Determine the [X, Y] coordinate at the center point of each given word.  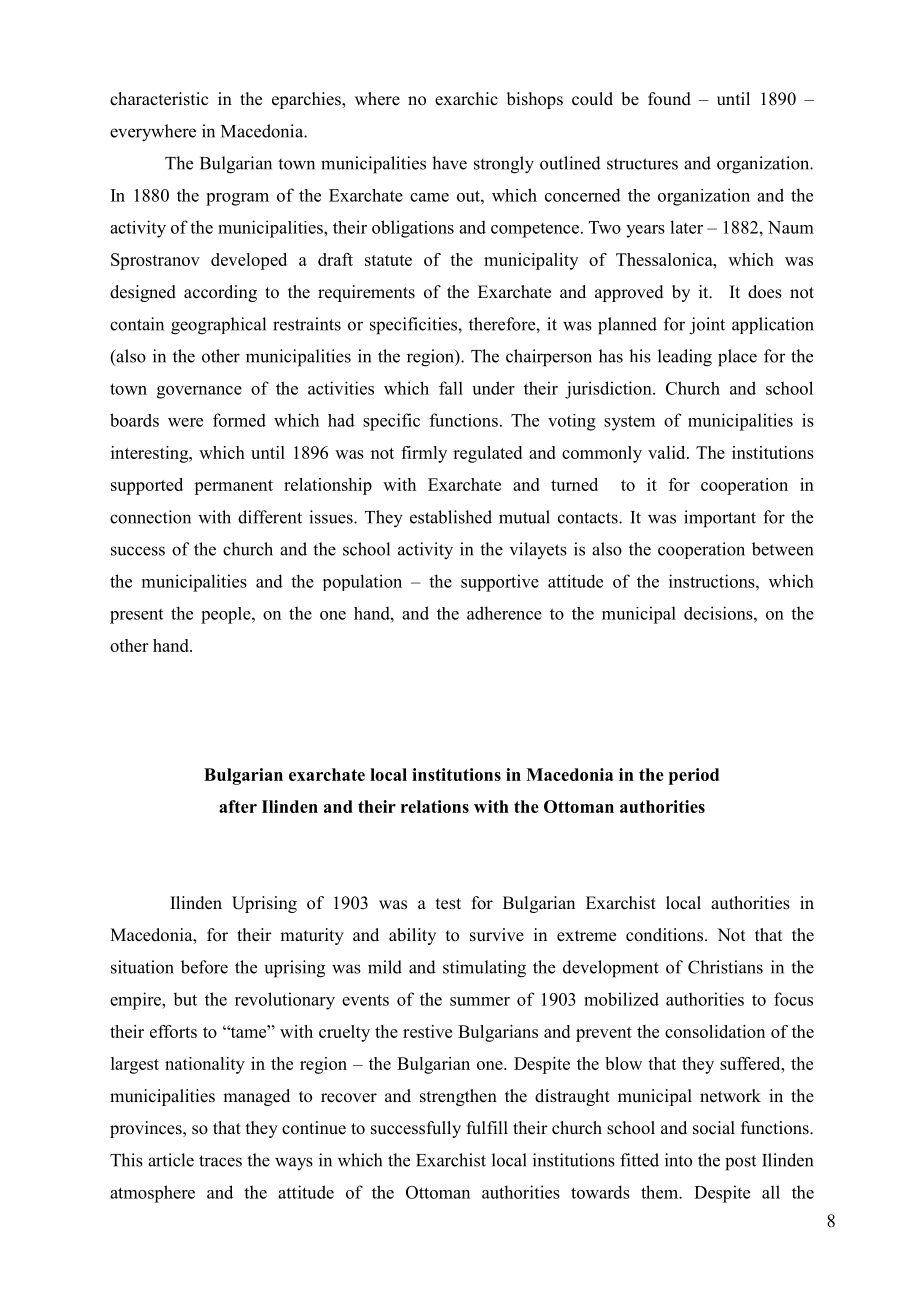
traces [220, 1161]
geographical [218, 326]
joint [707, 326]
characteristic [159, 99]
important [720, 519]
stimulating [484, 969]
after [238, 806]
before [204, 967]
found [669, 99]
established [451, 517]
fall [451, 388]
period [694, 776]
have [449, 163]
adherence [504, 613]
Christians [725, 967]
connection [150, 517]
